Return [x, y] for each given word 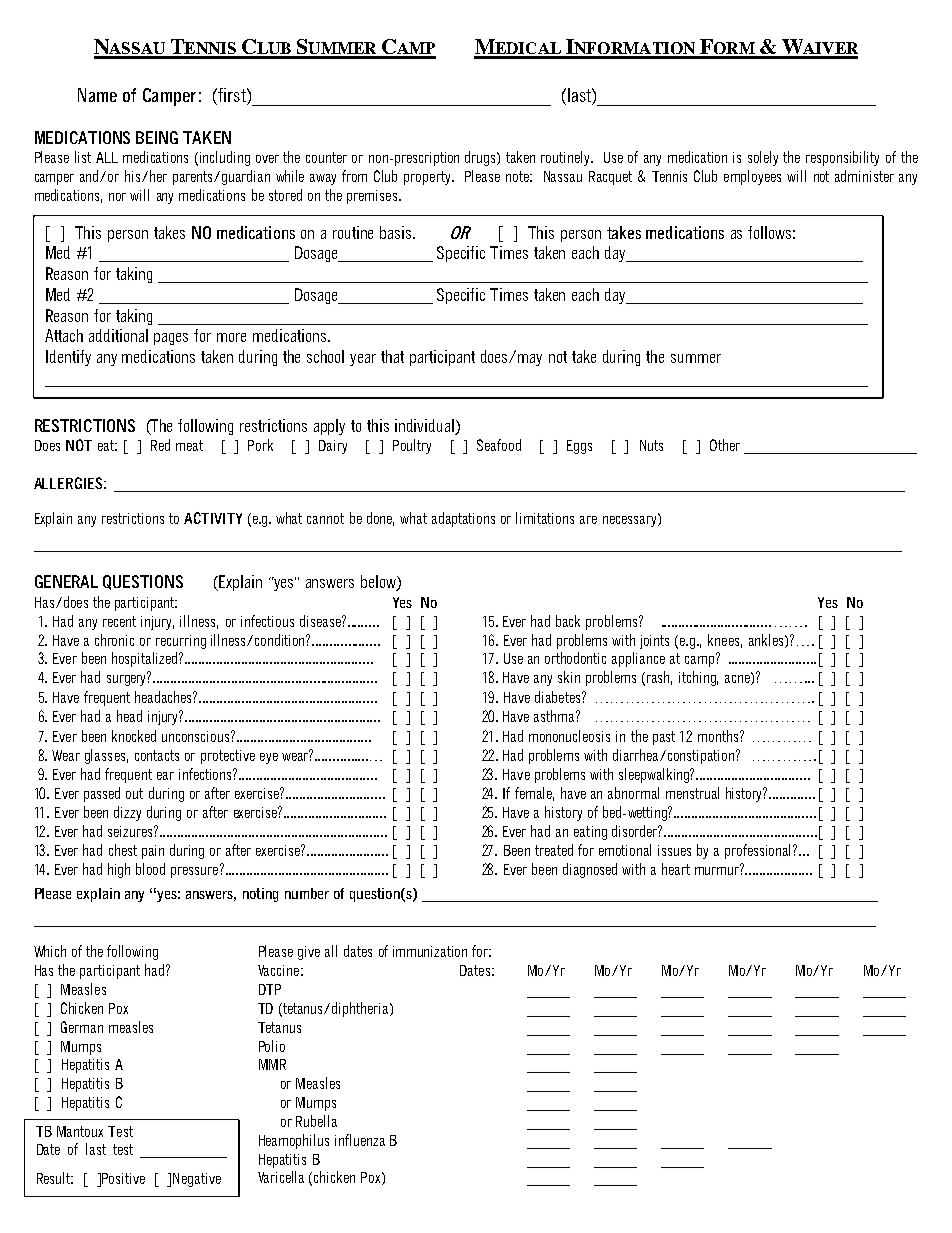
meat [189, 445]
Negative [197, 1180]
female [534, 794]
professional [759, 851]
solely [763, 158]
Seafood [499, 445]
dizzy [127, 813]
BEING [157, 137]
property [428, 178]
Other [725, 445]
